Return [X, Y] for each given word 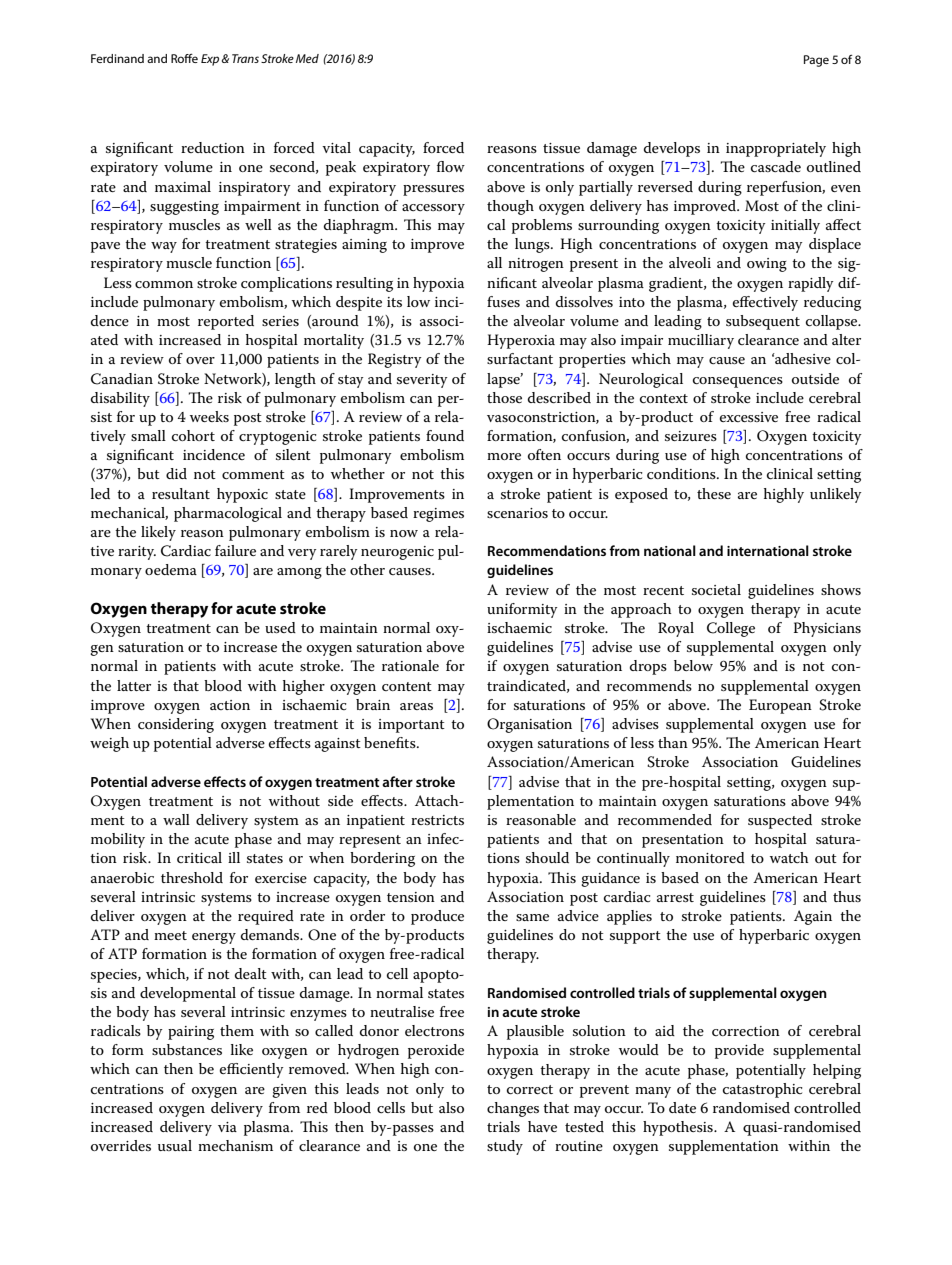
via [227, 1127]
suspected [780, 821]
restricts [437, 820]
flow [451, 166]
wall [176, 819]
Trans [245, 58]
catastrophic [763, 1090]
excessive [749, 417]
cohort [193, 435]
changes [513, 1109]
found [445, 435]
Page [816, 61]
